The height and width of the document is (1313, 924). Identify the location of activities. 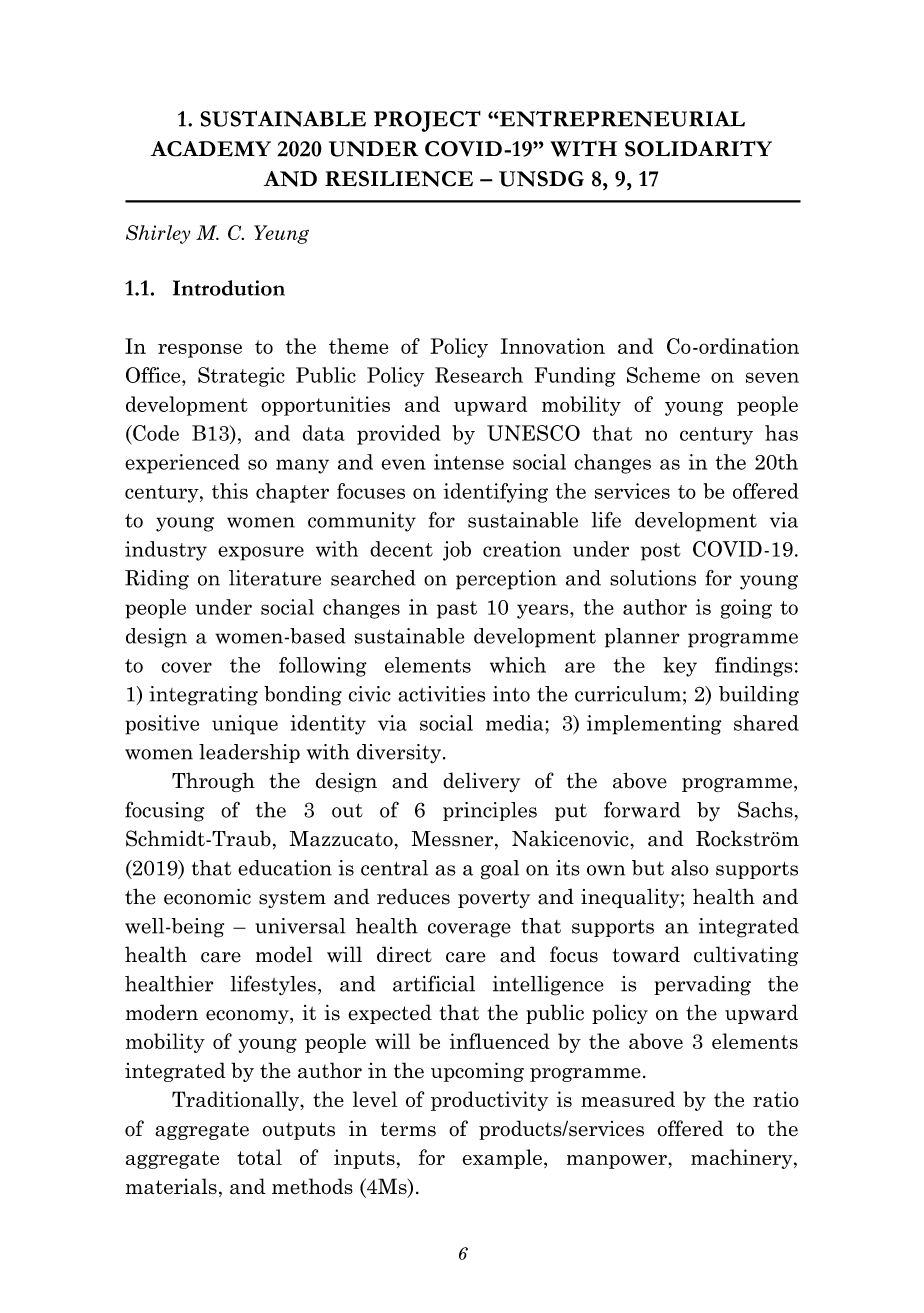
(442, 694).
